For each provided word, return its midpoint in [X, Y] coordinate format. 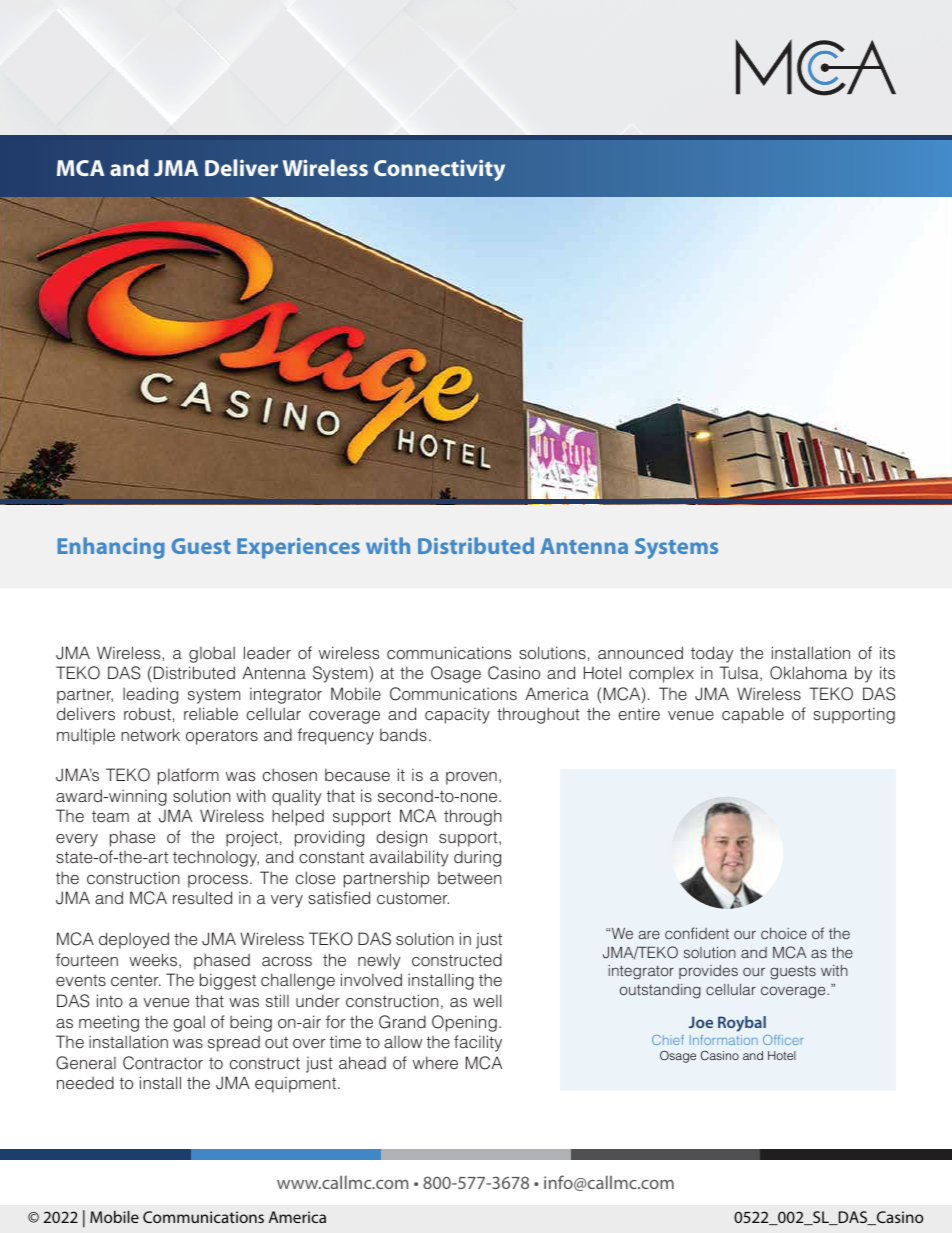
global [212, 654]
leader [267, 652]
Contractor [163, 1063]
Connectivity [439, 170]
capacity [457, 716]
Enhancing [111, 548]
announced [640, 652]
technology [216, 858]
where [435, 1062]
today [712, 654]
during [477, 858]
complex [661, 674]
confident [697, 933]
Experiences [298, 548]
